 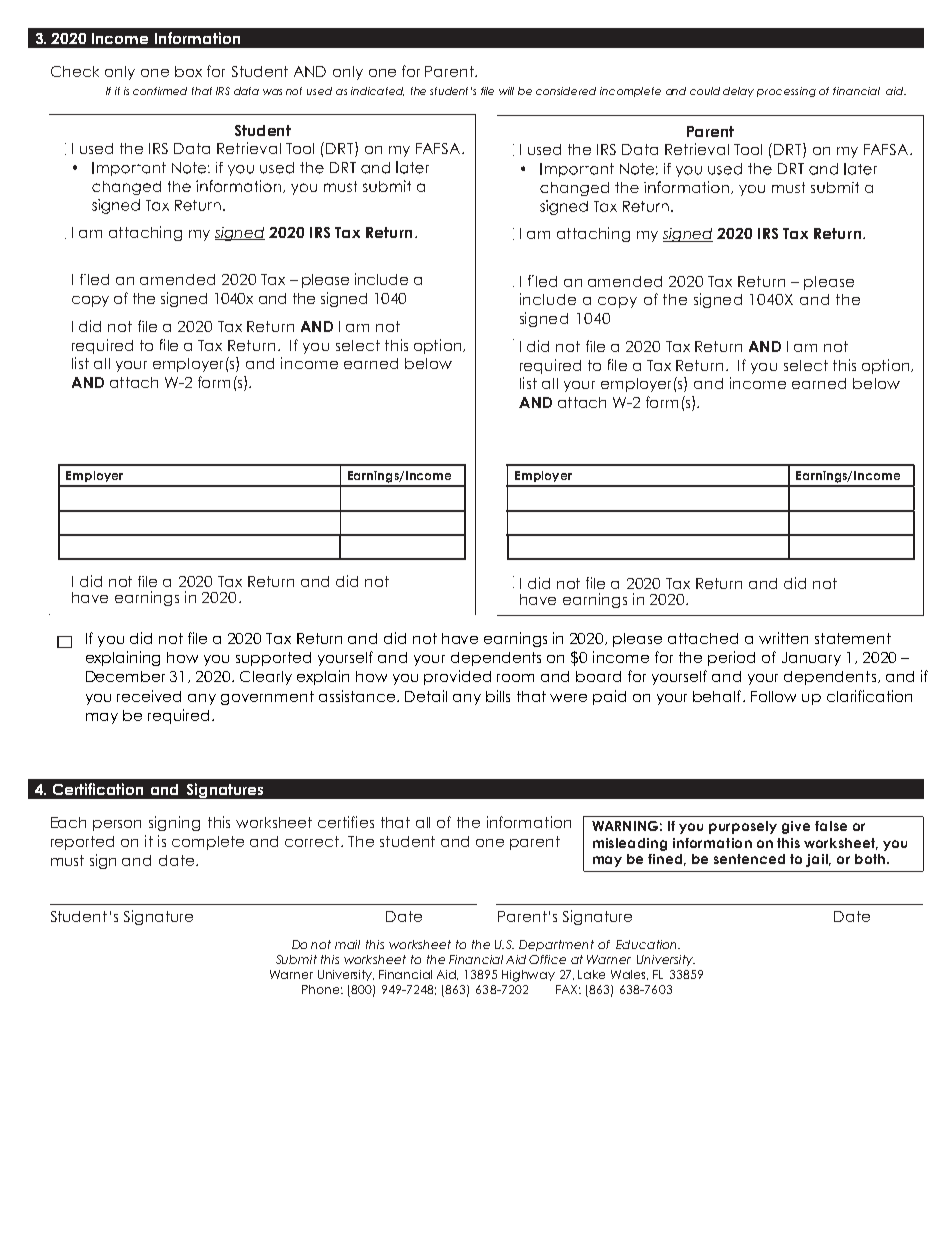 I want to click on indicated, so click(x=377, y=91).
